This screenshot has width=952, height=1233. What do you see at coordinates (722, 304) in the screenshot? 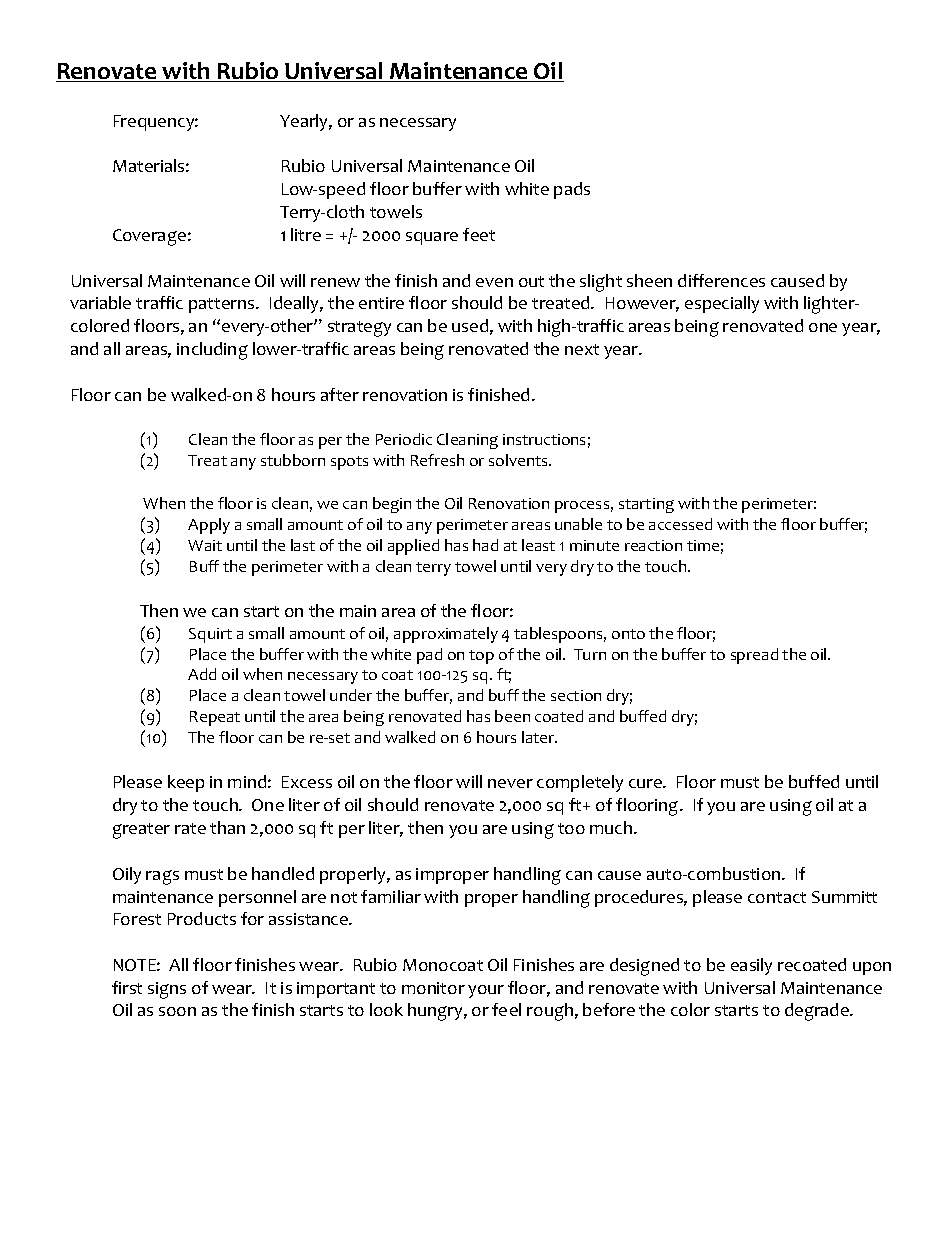
I see `especially` at bounding box center [722, 304].
